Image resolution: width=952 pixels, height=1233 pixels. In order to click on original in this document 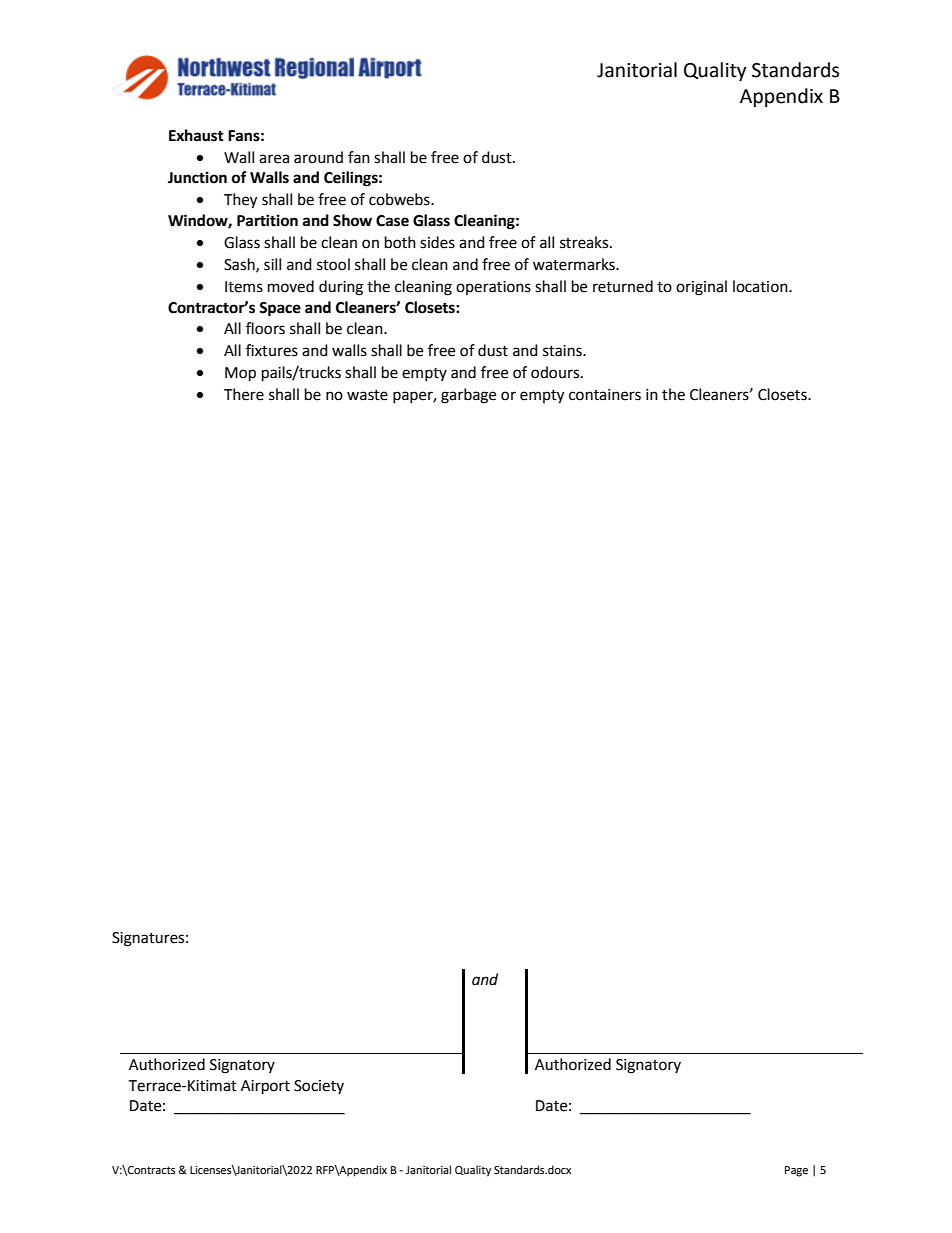, I will do `click(701, 288)`.
